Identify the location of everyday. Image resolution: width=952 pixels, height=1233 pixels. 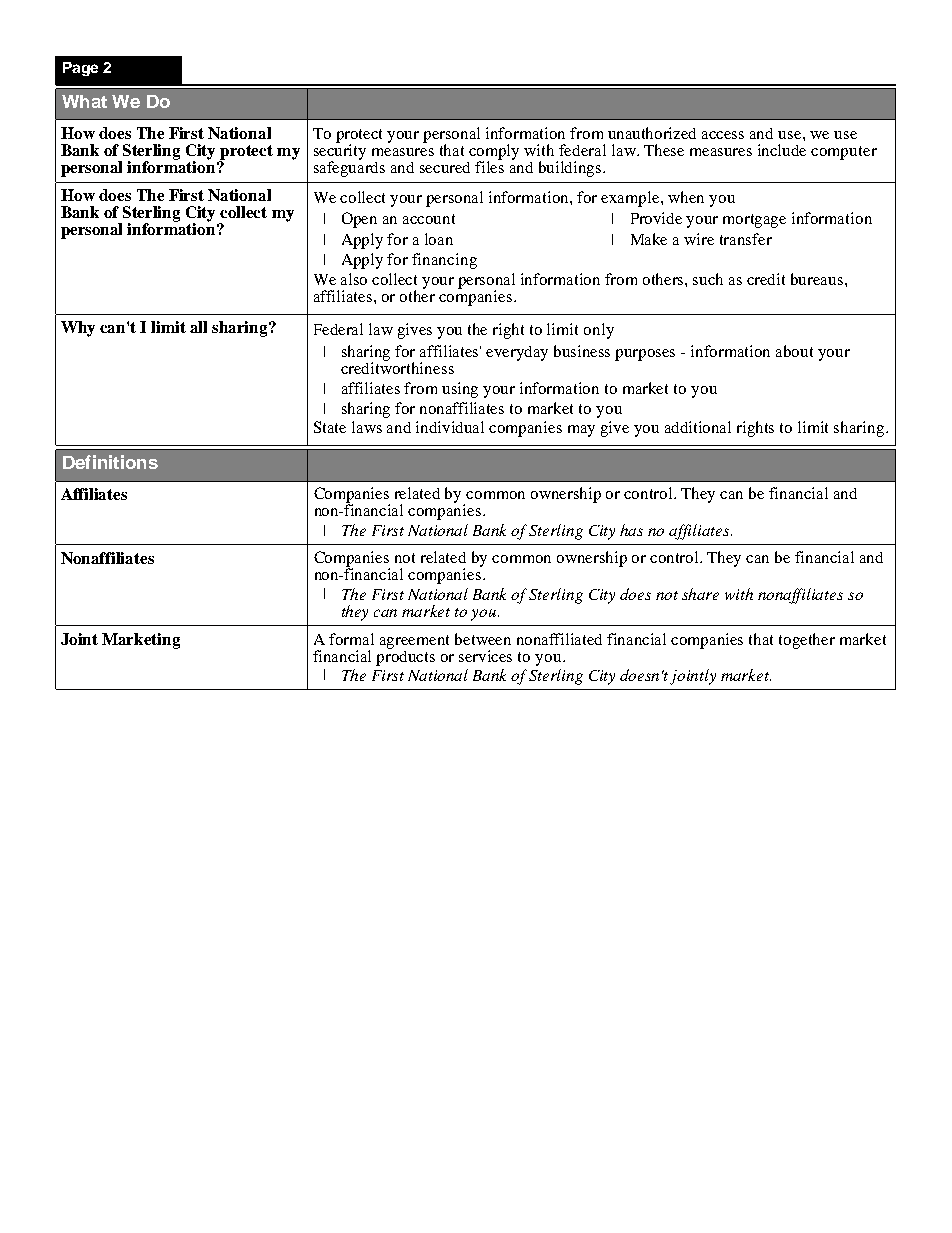
(517, 353).
